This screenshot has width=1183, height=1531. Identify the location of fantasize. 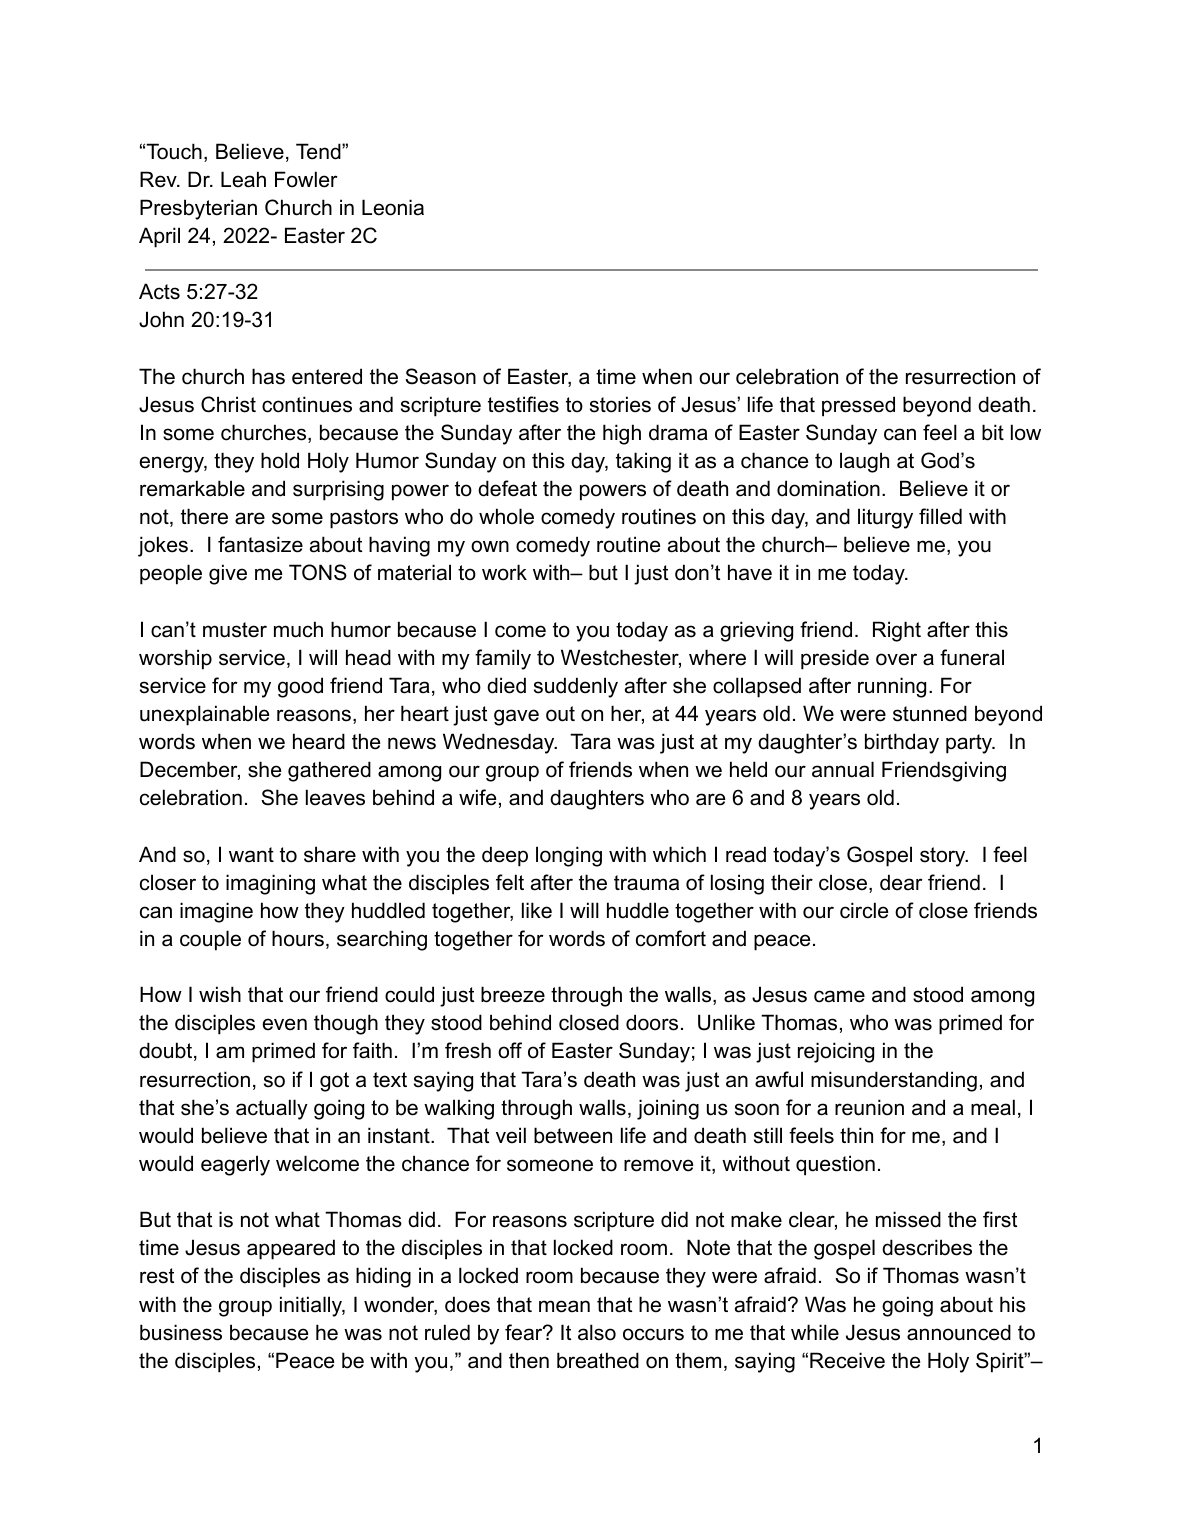
(260, 544).
